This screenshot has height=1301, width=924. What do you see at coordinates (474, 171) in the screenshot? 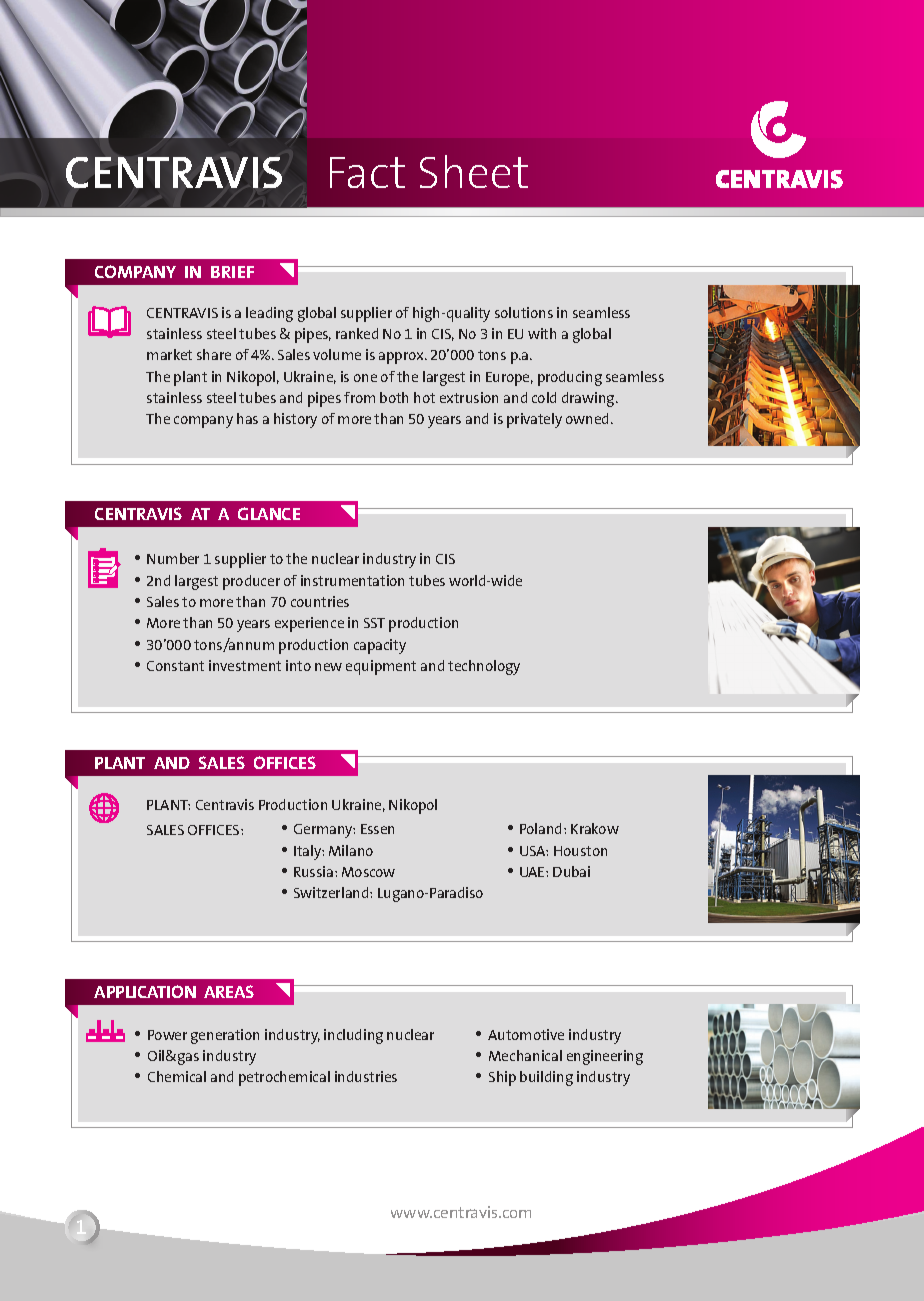
I see `Sheet` at bounding box center [474, 171].
